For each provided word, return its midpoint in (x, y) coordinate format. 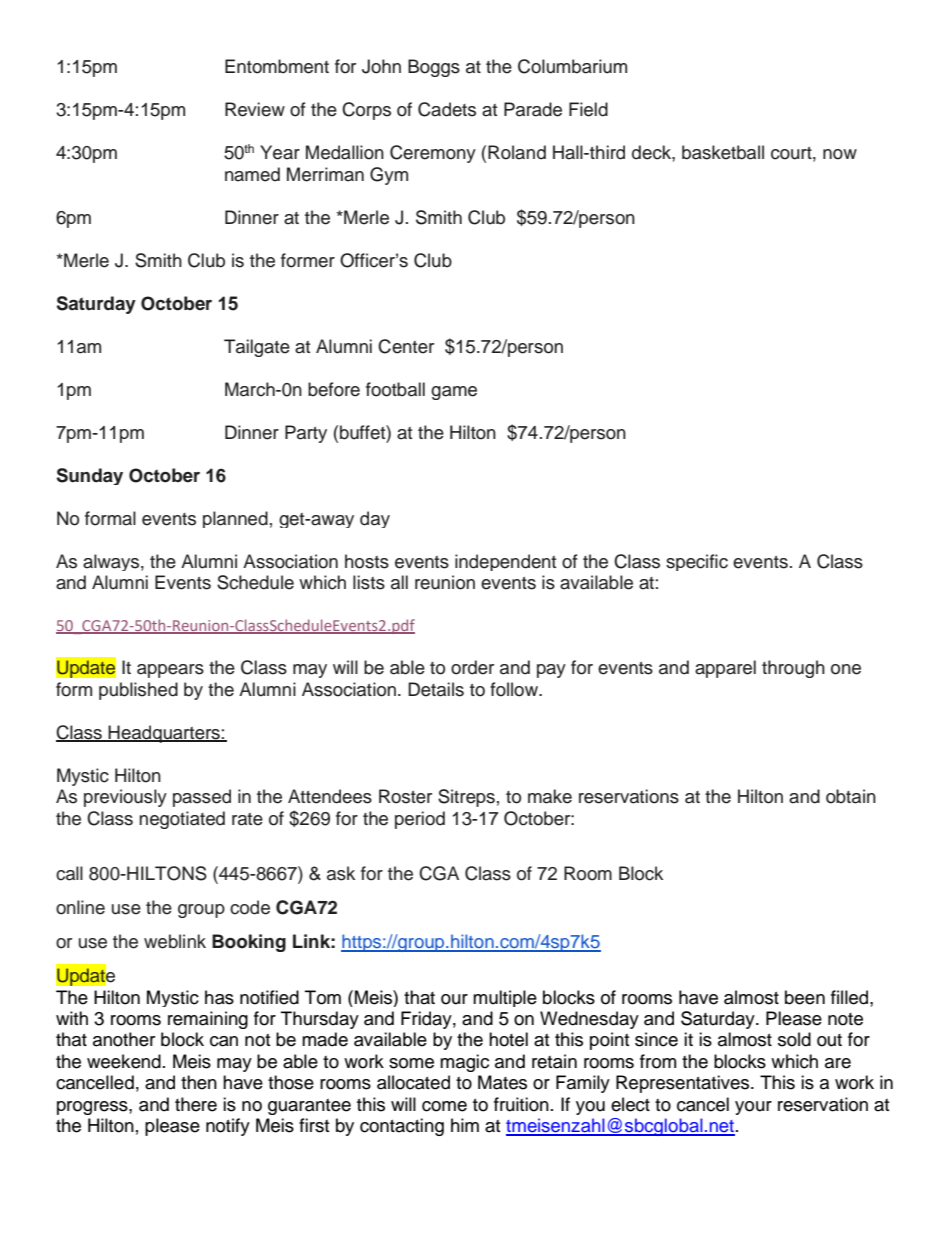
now (840, 154)
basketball (723, 152)
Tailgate (257, 348)
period (420, 820)
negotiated (182, 820)
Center (406, 346)
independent (505, 562)
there (196, 1104)
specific (697, 562)
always (111, 562)
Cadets (447, 109)
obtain (851, 796)
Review (255, 109)
